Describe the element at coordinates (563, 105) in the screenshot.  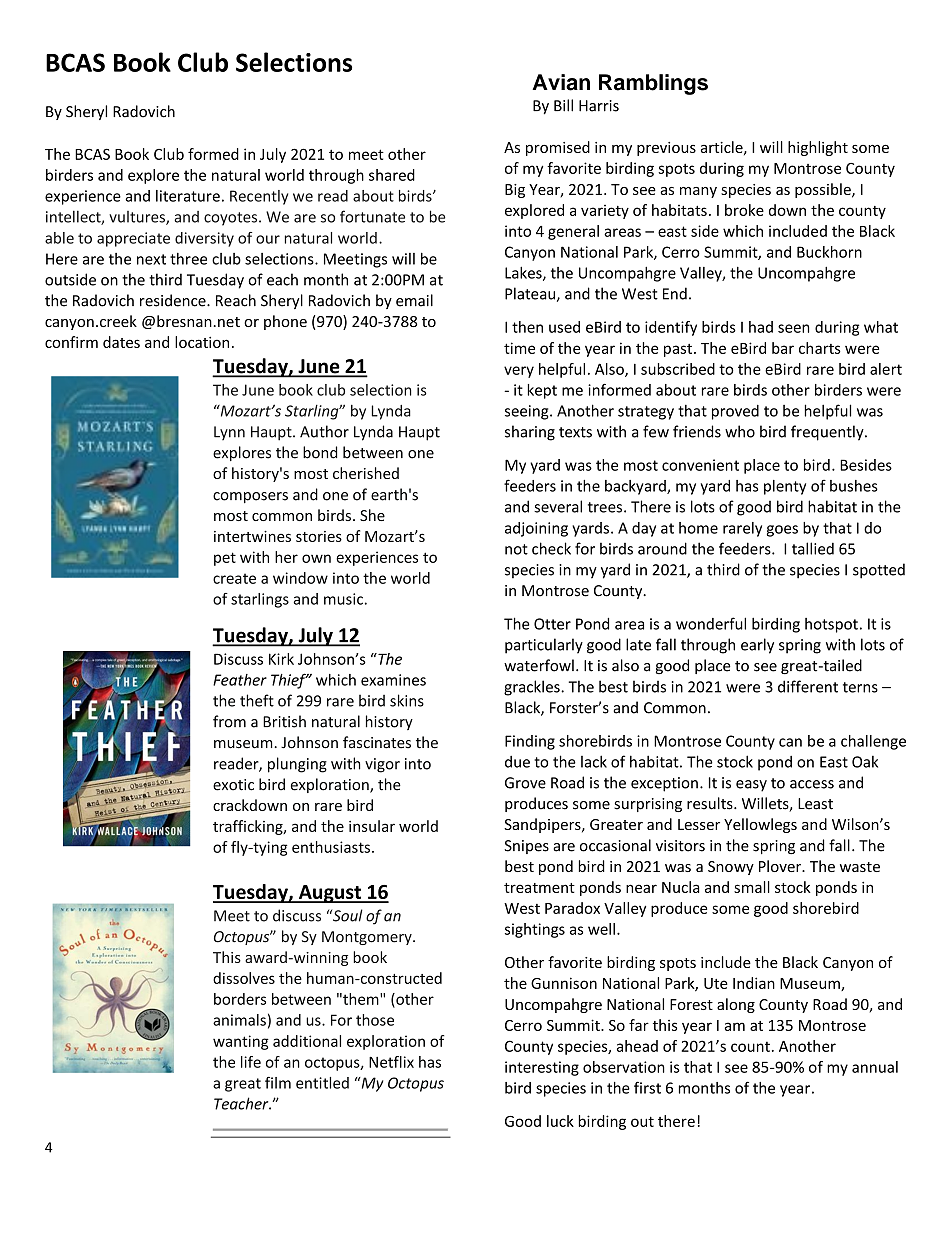
I see `Bill` at that location.
